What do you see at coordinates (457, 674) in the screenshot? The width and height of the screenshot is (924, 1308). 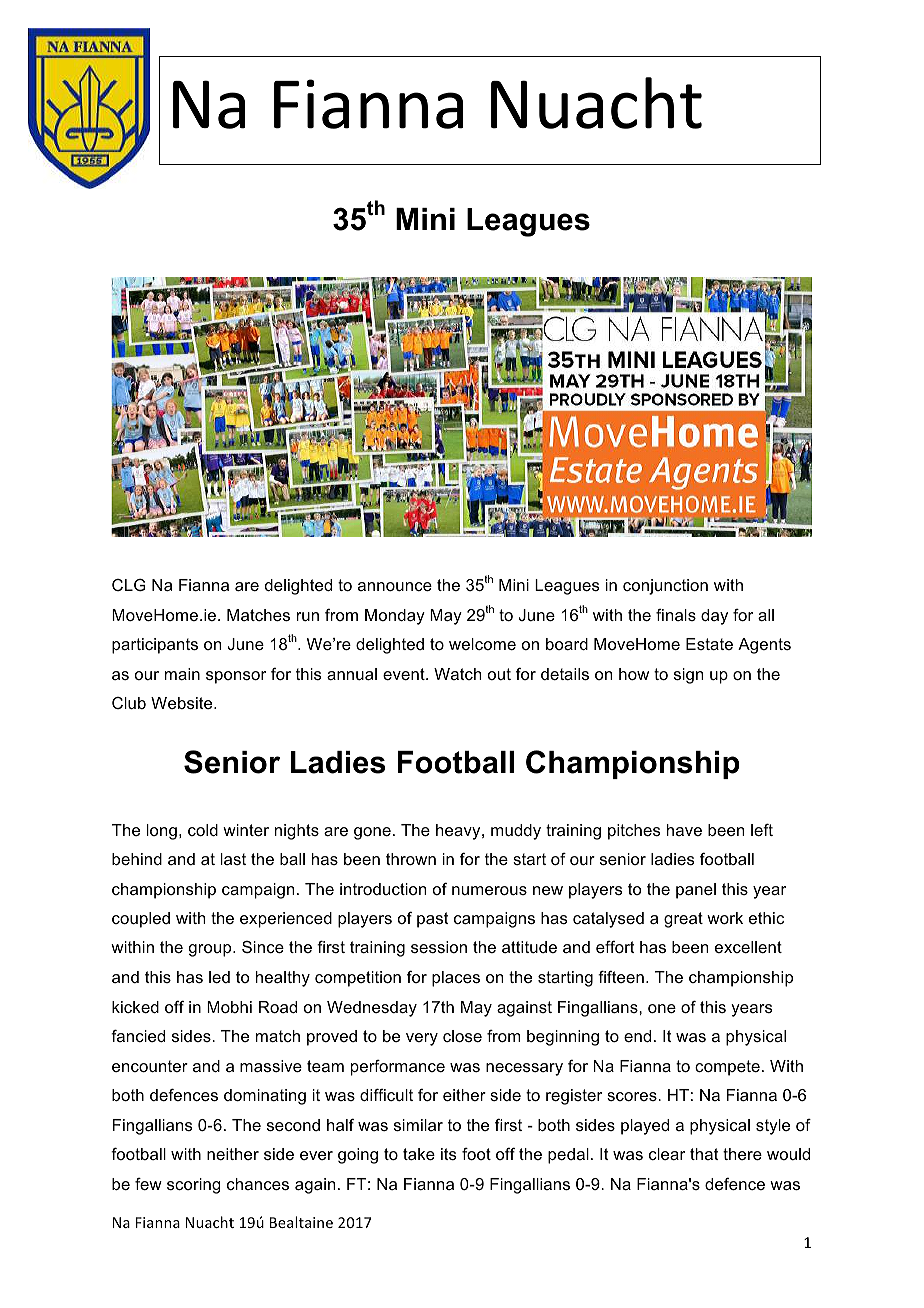 I see `Watch` at bounding box center [457, 674].
